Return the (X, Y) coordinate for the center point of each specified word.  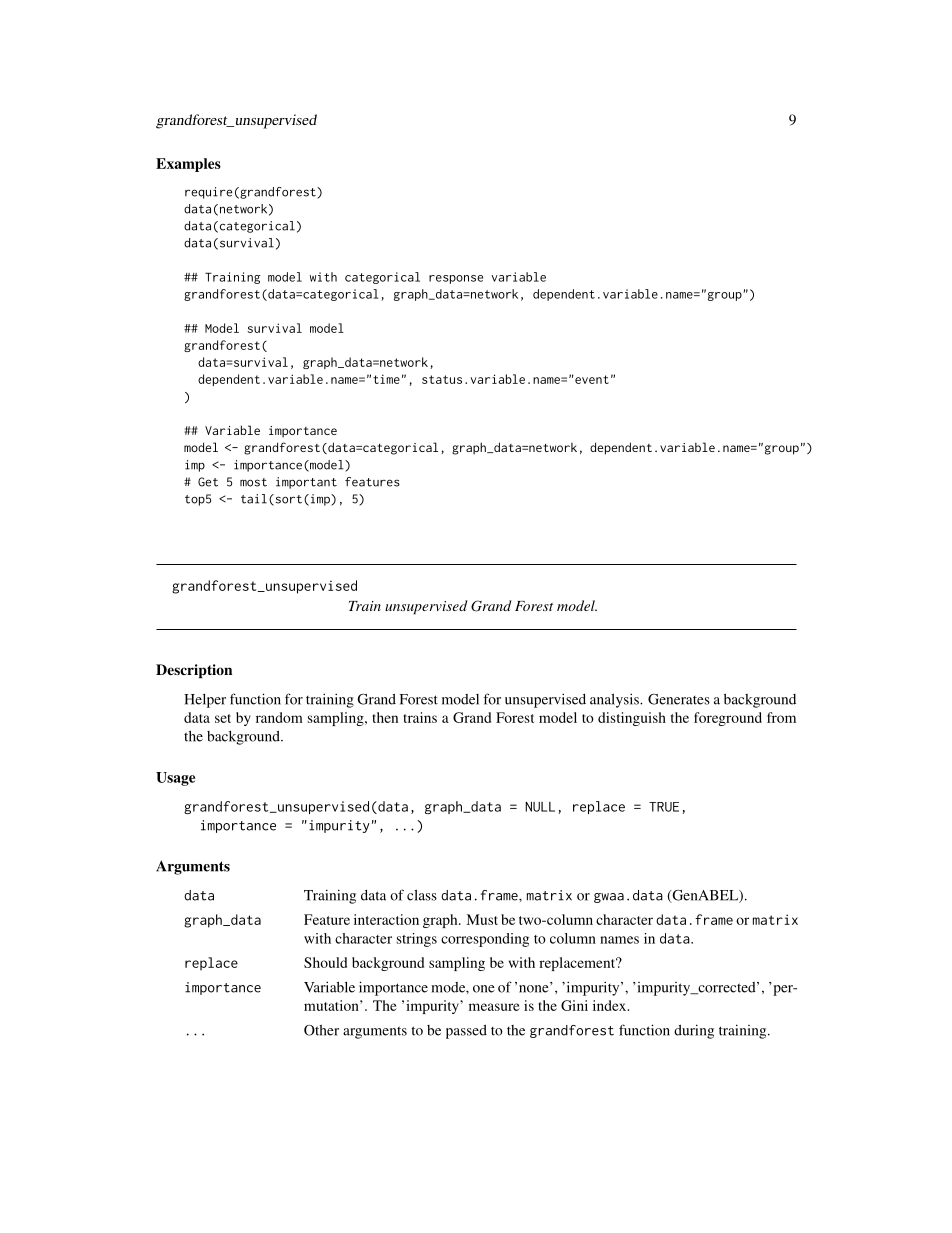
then (385, 717)
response (456, 279)
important (306, 483)
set (223, 718)
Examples (188, 165)
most (253, 482)
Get (208, 482)
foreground (728, 719)
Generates (679, 699)
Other (321, 1030)
